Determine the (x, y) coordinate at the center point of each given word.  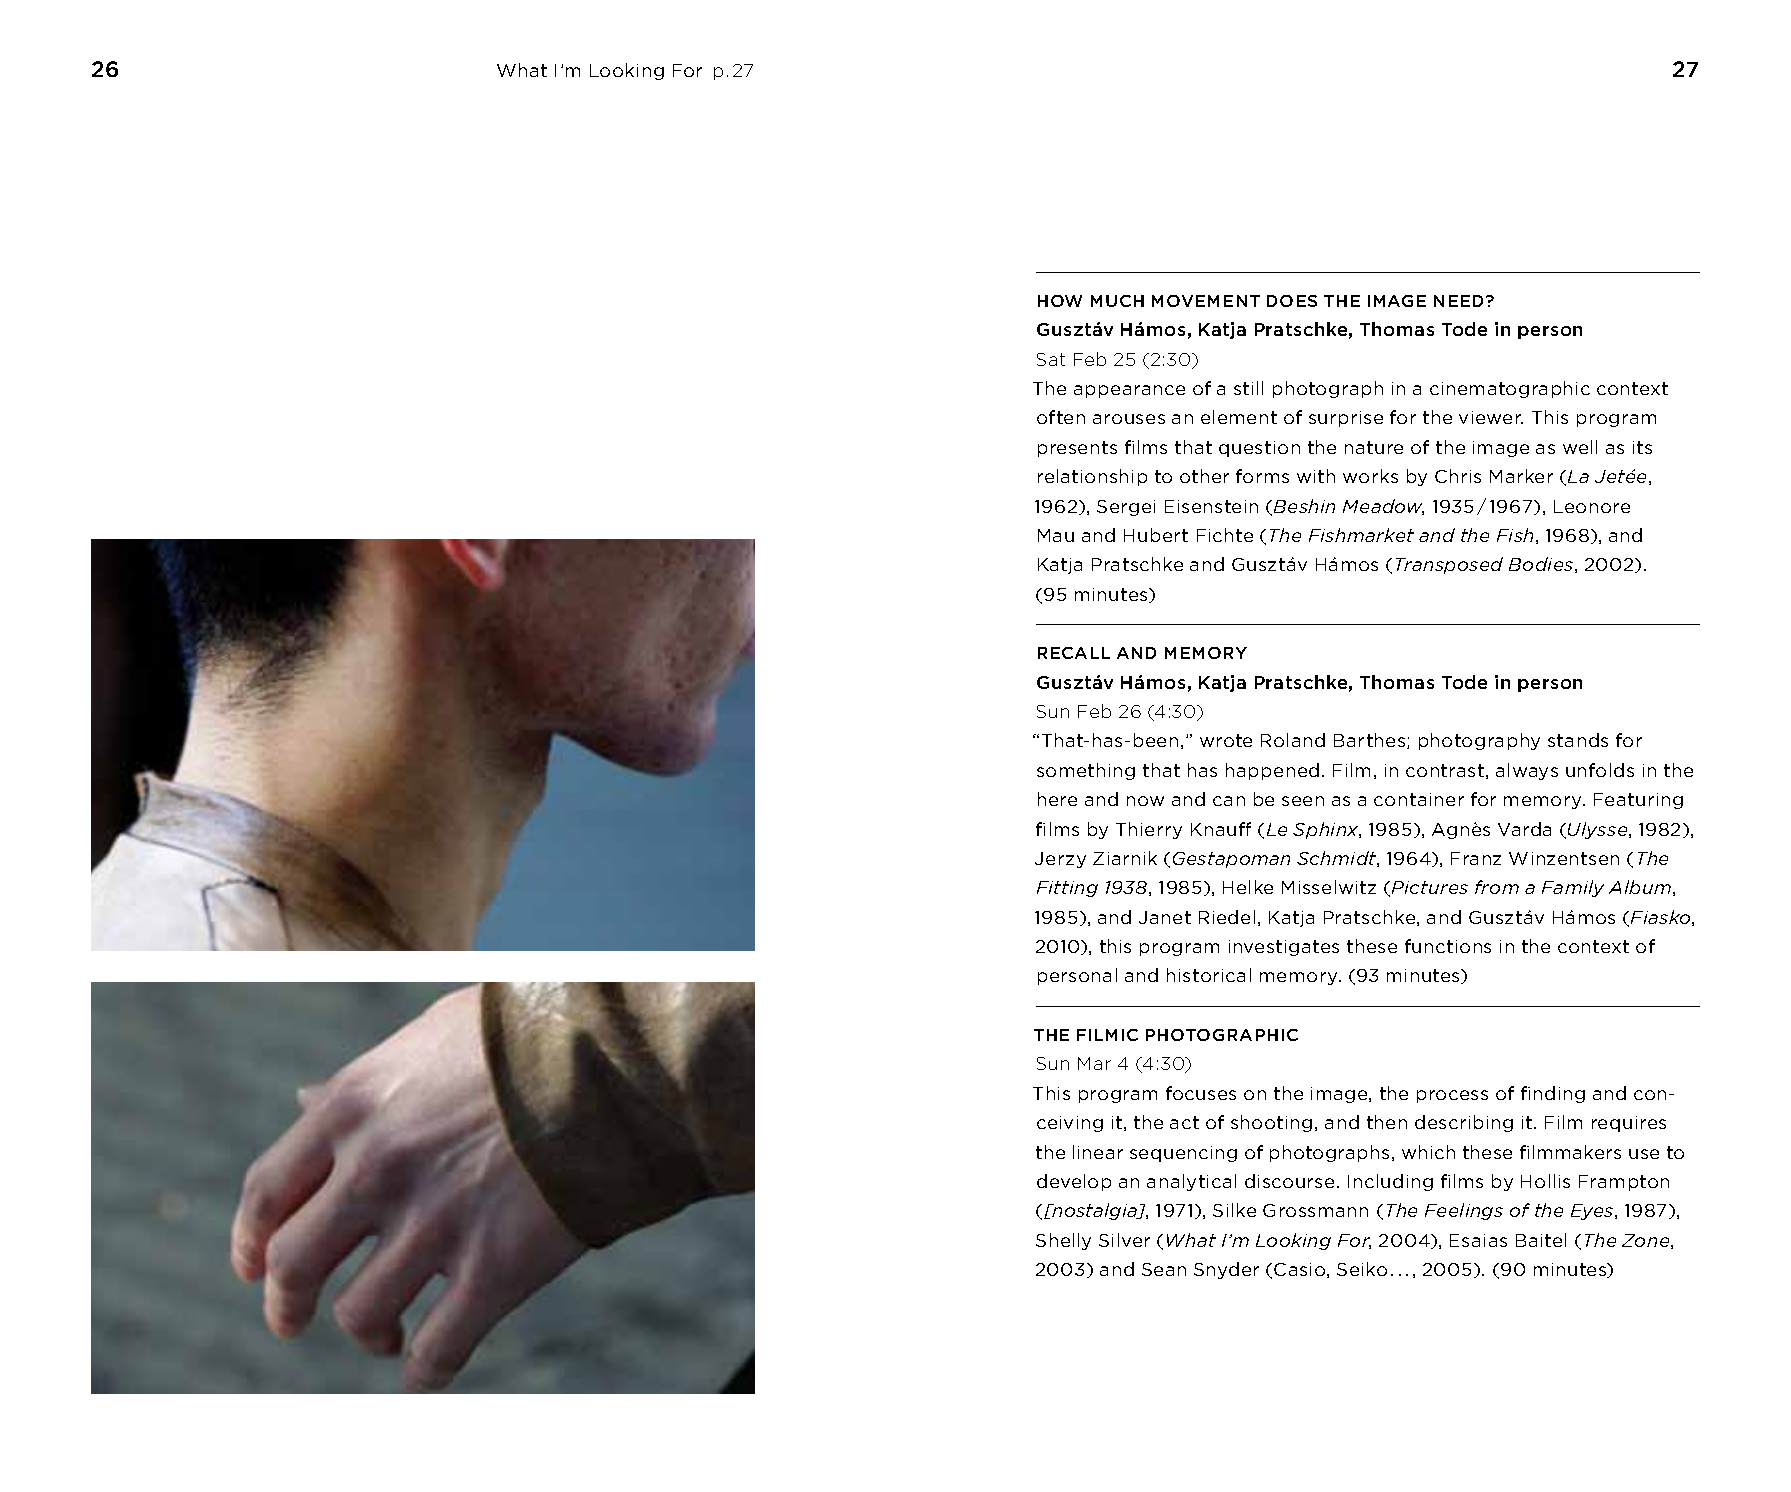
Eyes (1593, 1212)
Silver (1124, 1240)
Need (1460, 301)
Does (1292, 301)
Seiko (1362, 1269)
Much (1117, 301)
